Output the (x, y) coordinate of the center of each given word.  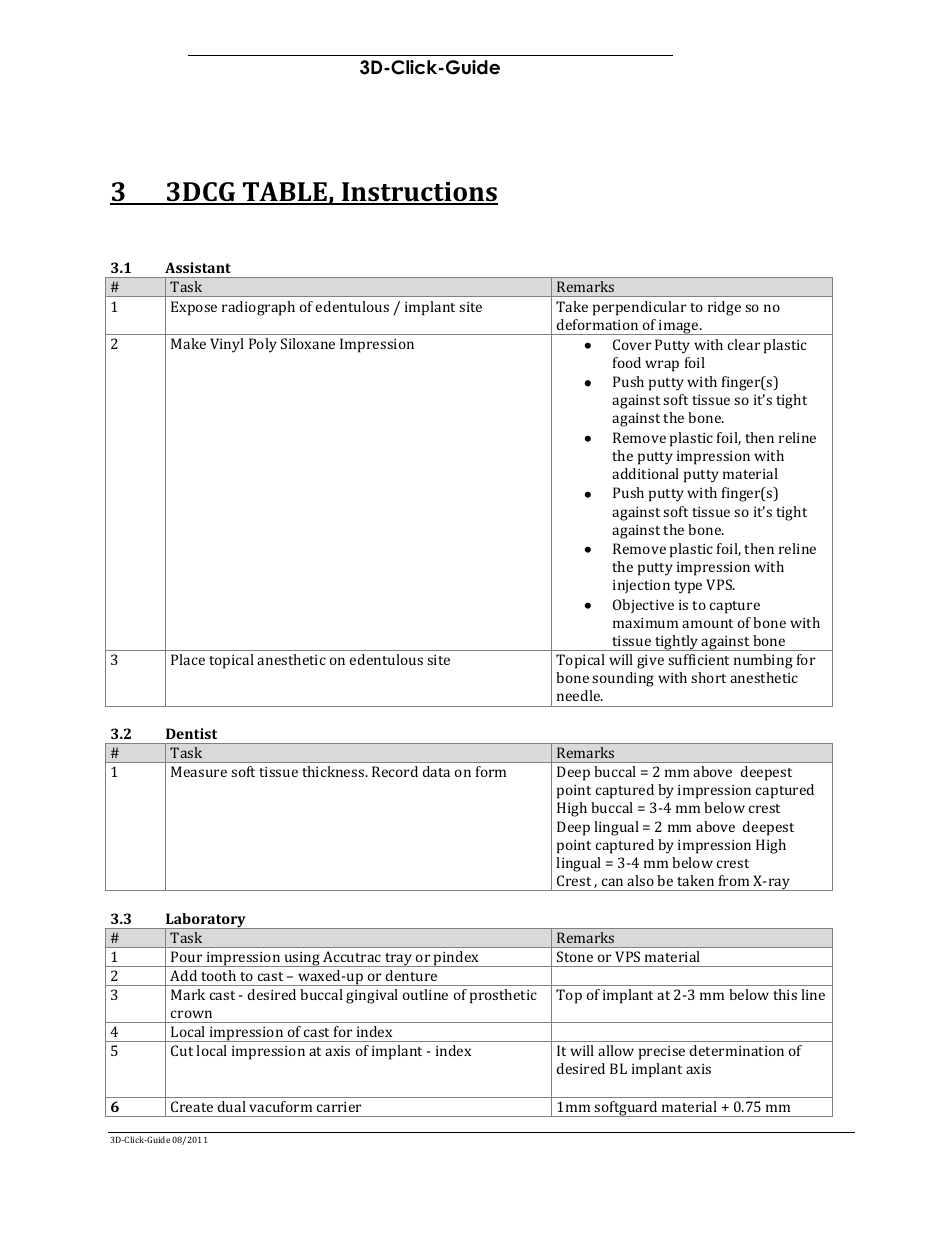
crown (191, 1014)
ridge (724, 308)
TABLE (285, 193)
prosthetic (503, 996)
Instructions (419, 193)
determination (737, 1050)
